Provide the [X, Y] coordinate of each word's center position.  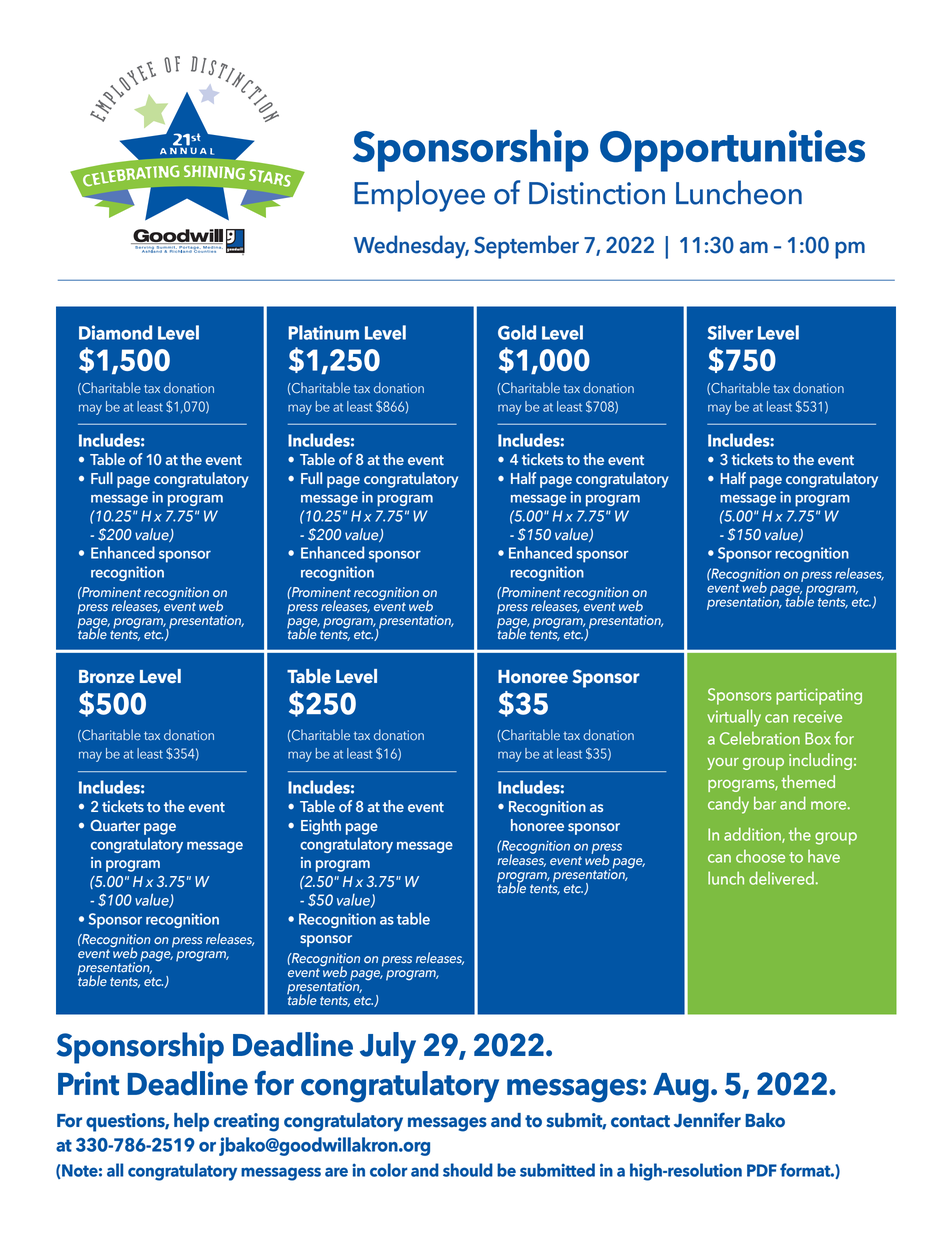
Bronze [107, 677]
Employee [419, 196]
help [191, 1122]
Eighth [321, 827]
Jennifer [707, 1120]
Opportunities [732, 151]
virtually [734, 718]
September [526, 247]
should [468, 1170]
